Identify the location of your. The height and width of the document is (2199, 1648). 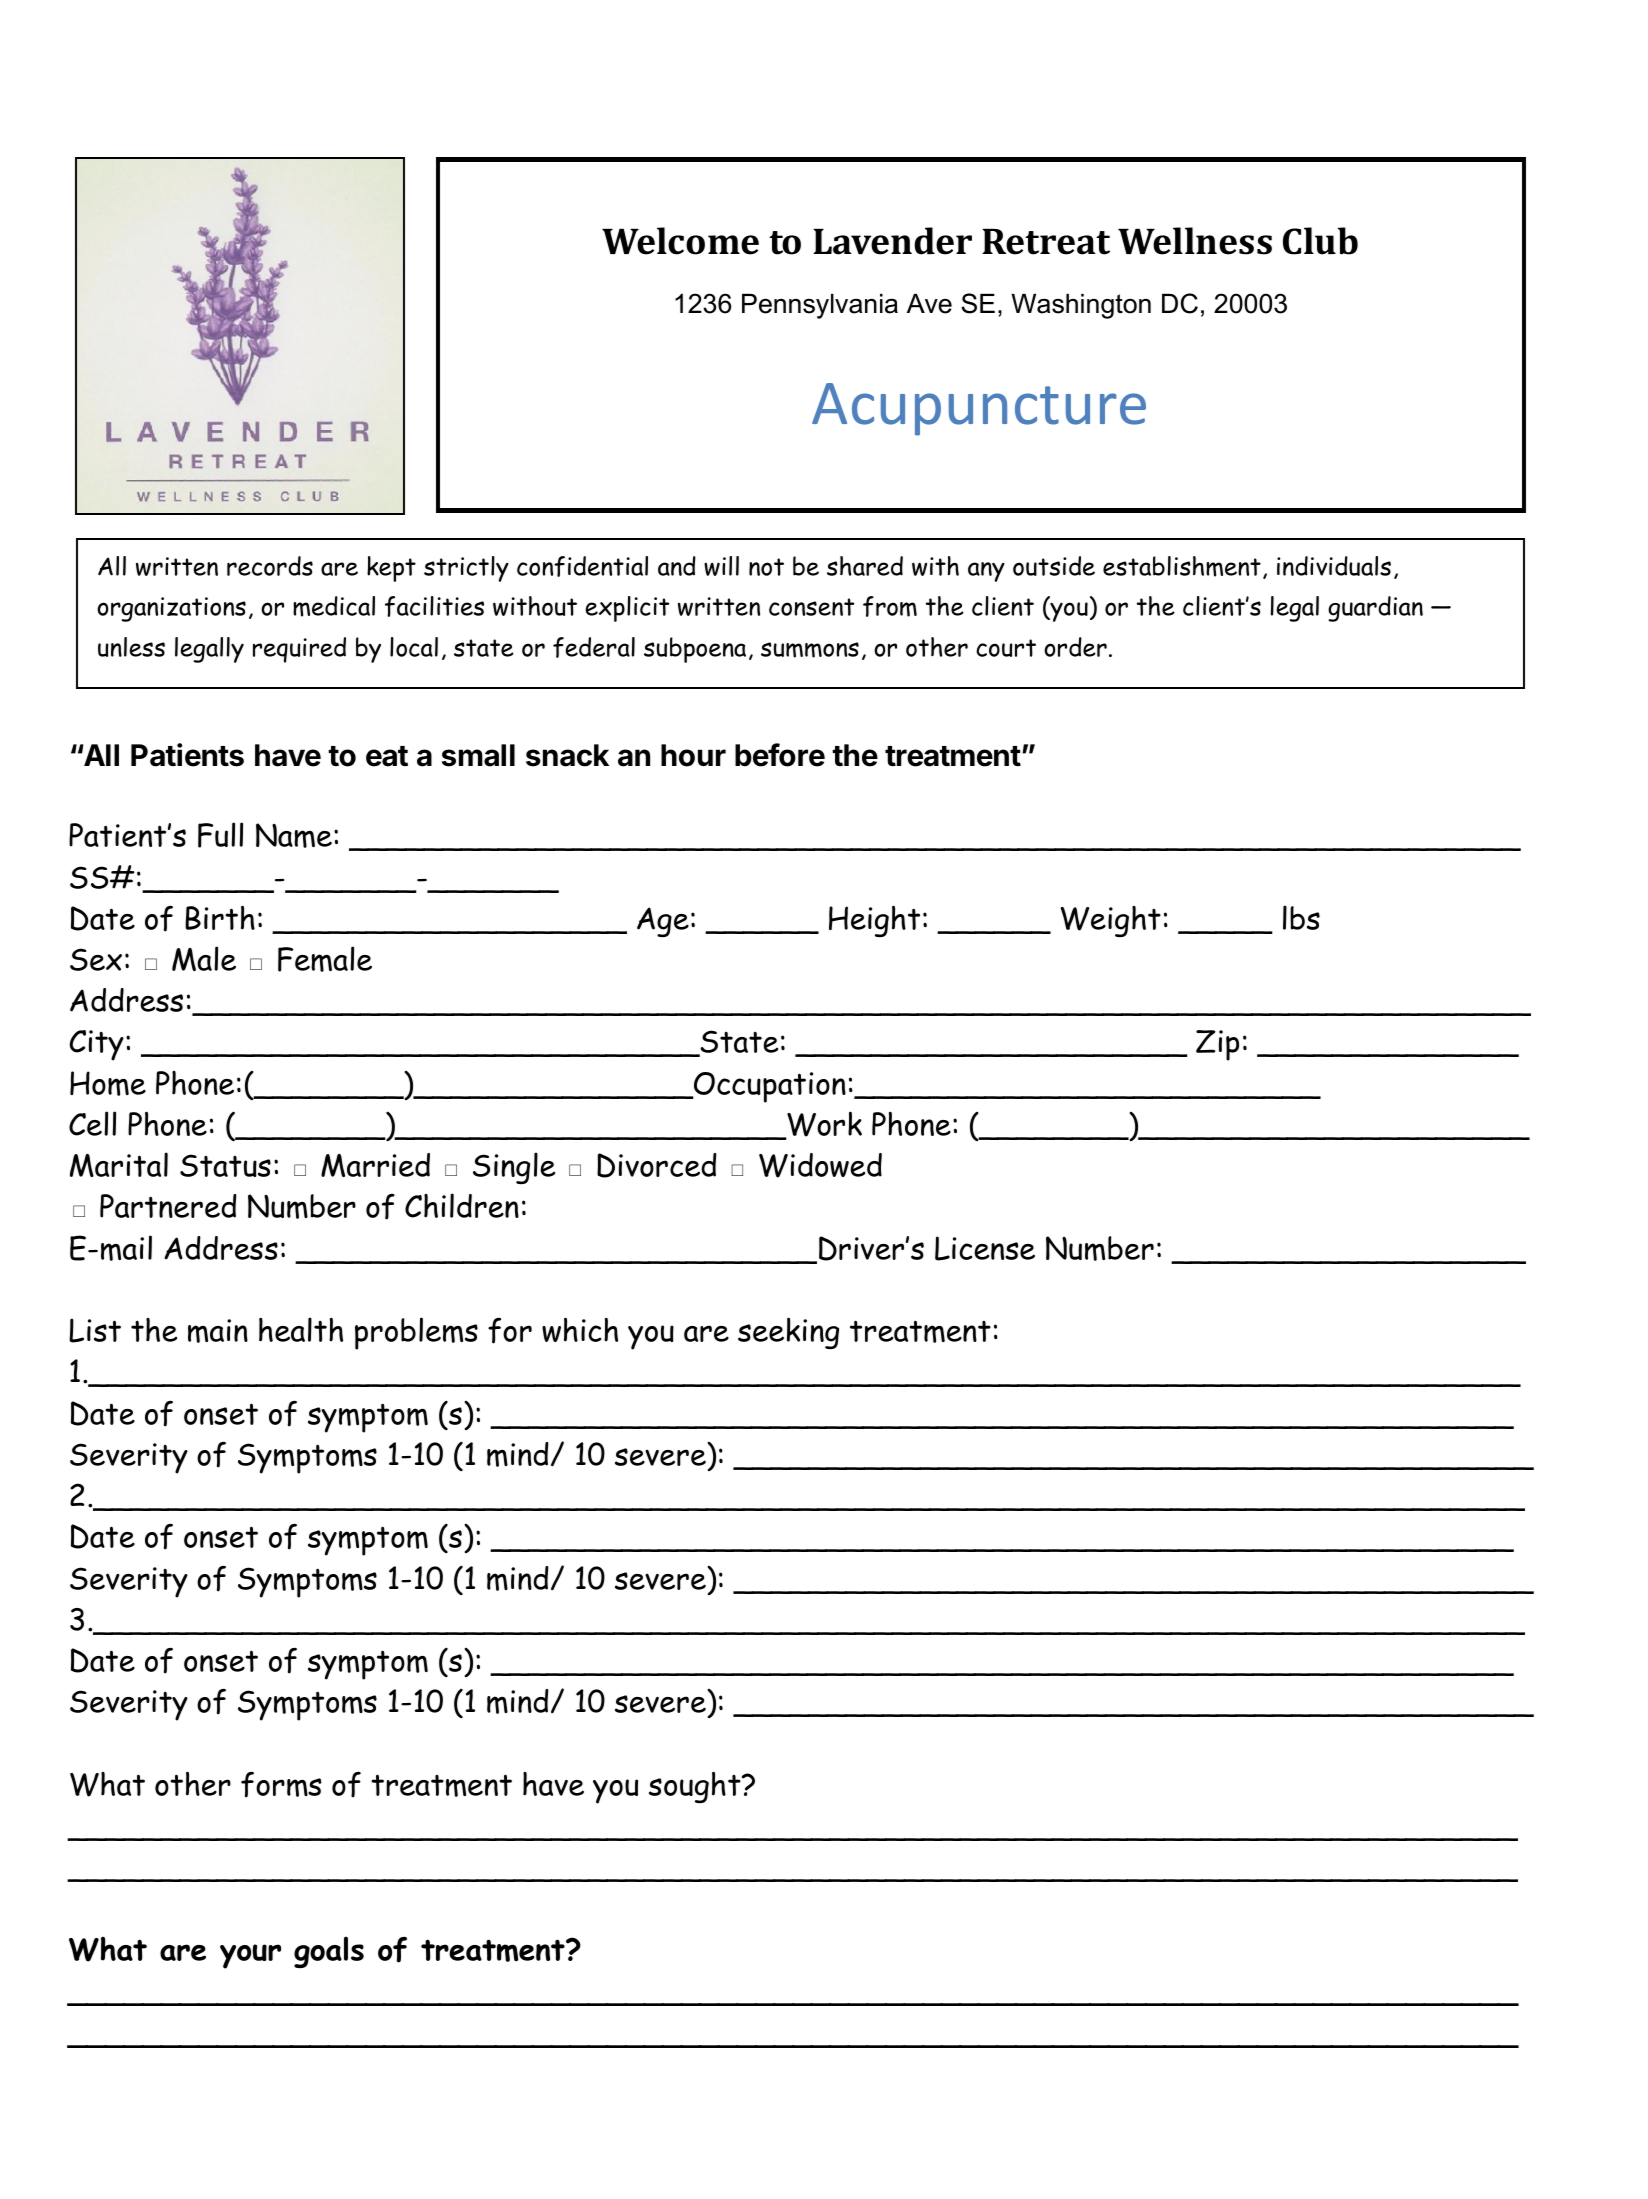
(250, 1956).
